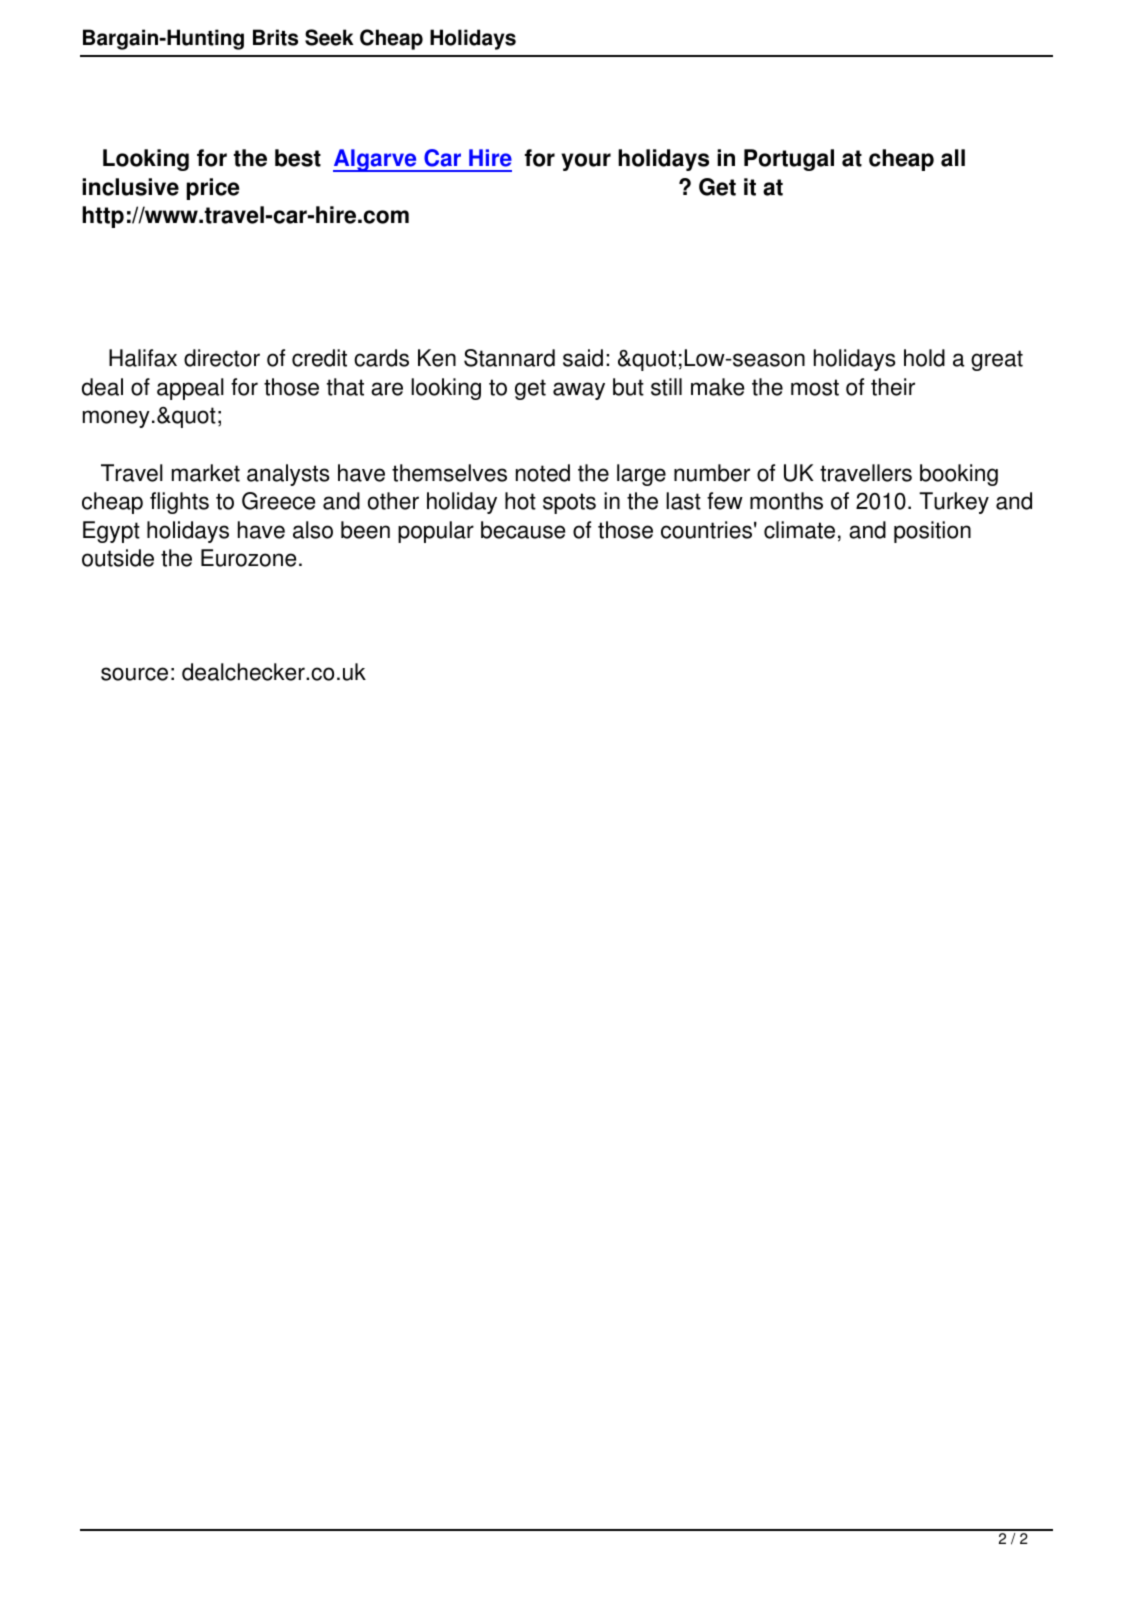  Describe the element at coordinates (222, 358) in the page. I see `director` at that location.
